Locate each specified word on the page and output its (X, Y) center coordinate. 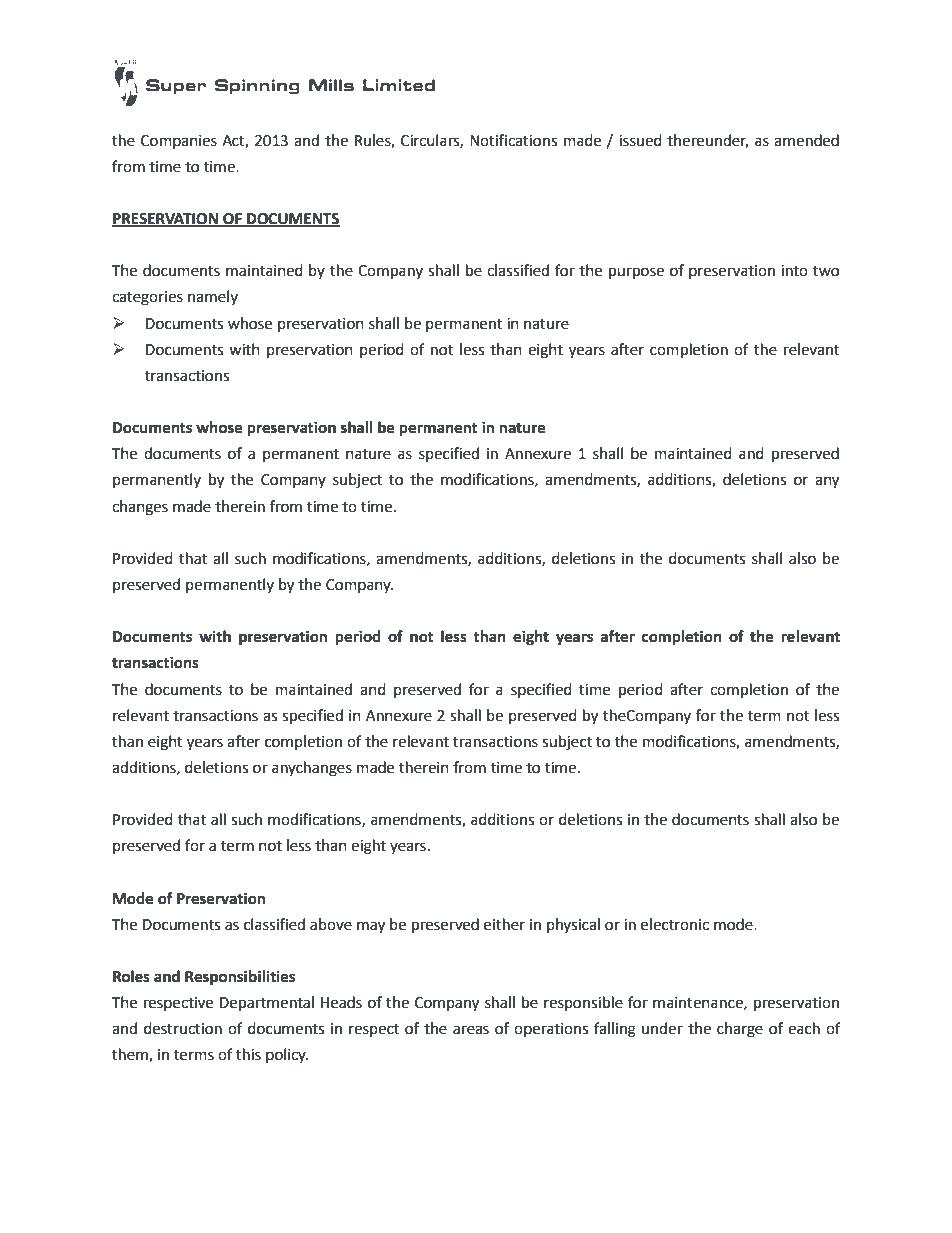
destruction (183, 1028)
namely (213, 297)
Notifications (513, 140)
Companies (179, 142)
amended (806, 140)
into (794, 271)
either (504, 924)
